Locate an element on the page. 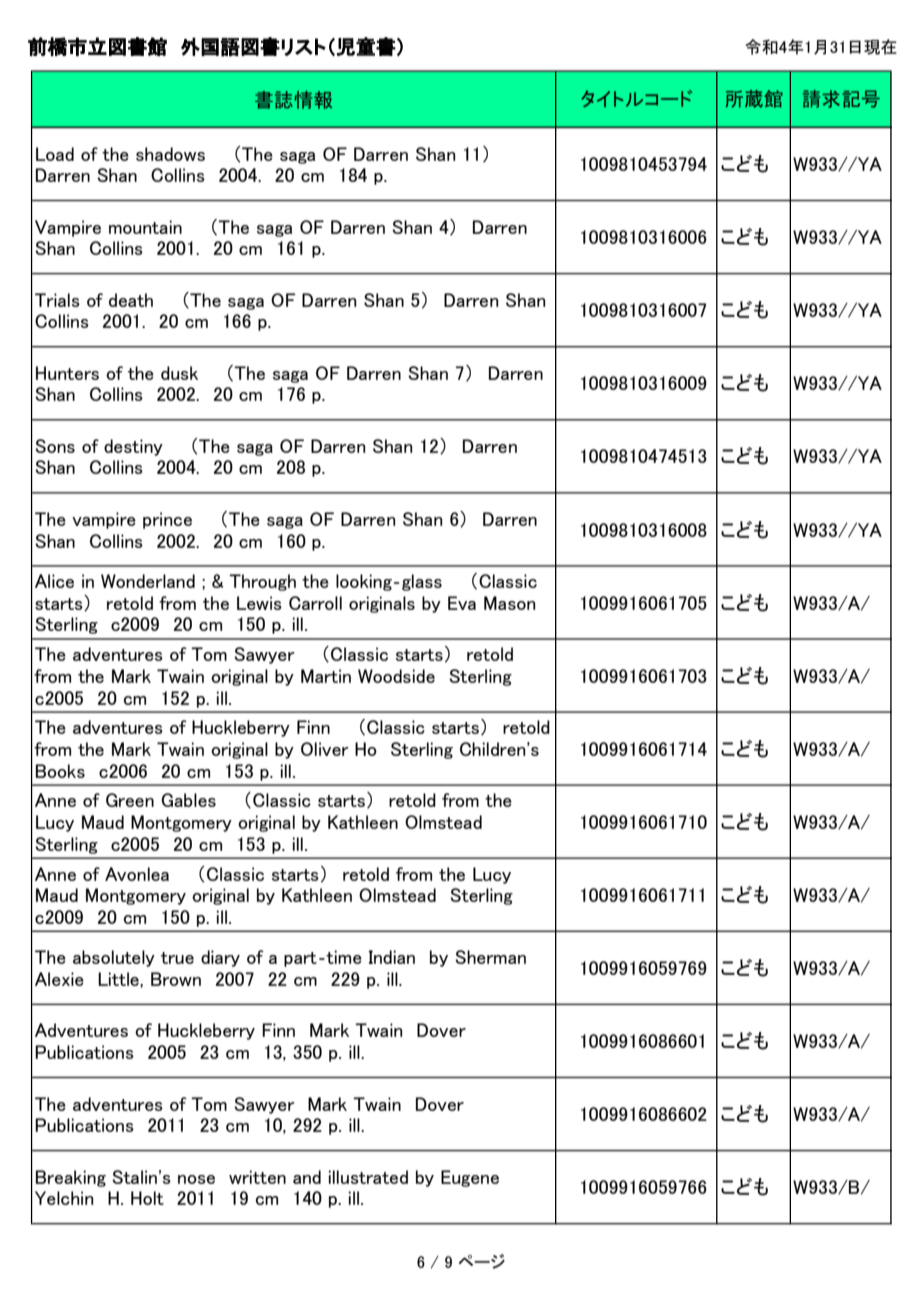 This page has height=1308, width=924. Eugene is located at coordinates (470, 1178).
